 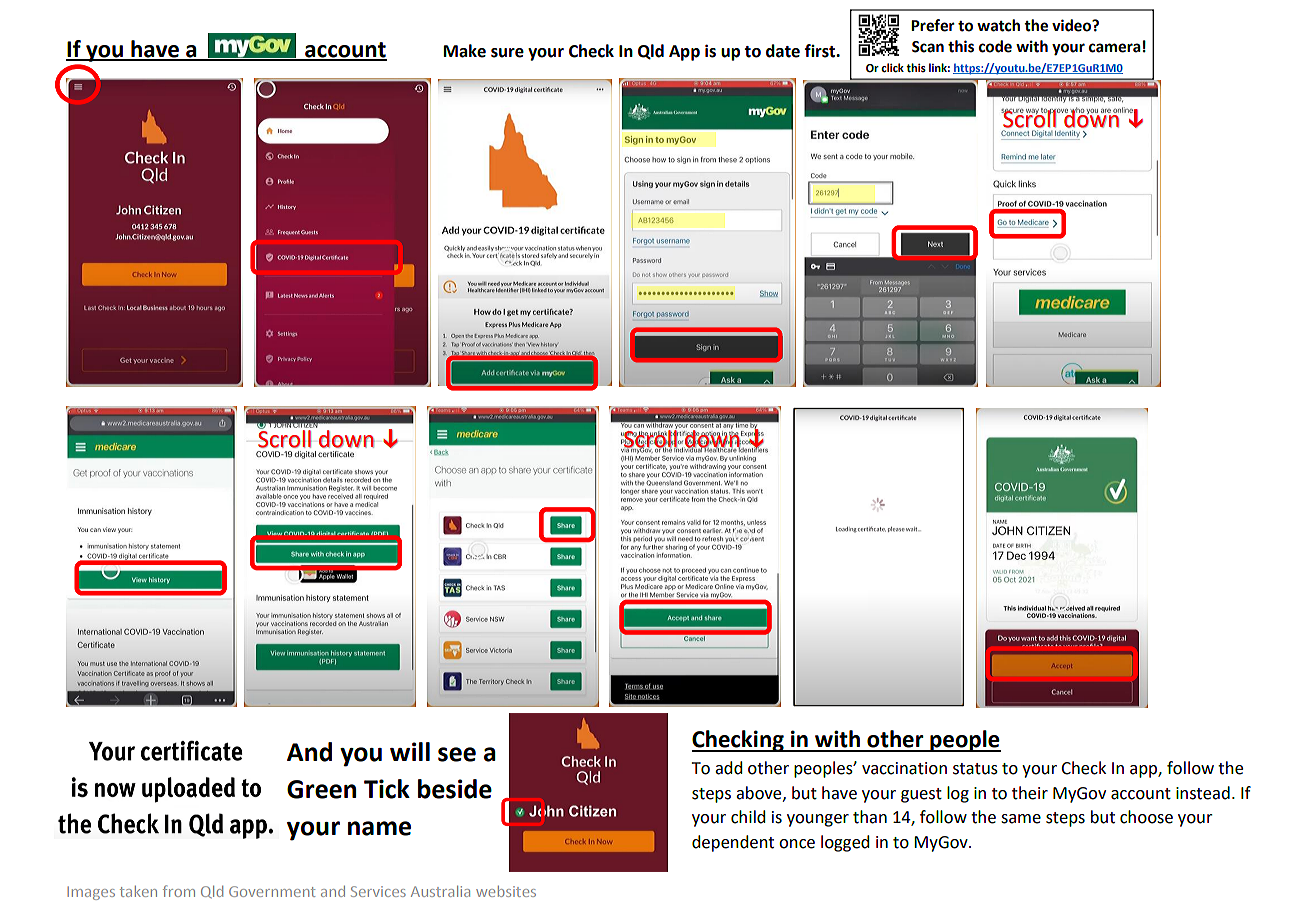 What do you see at coordinates (1115, 48) in the screenshot?
I see `camera` at bounding box center [1115, 48].
